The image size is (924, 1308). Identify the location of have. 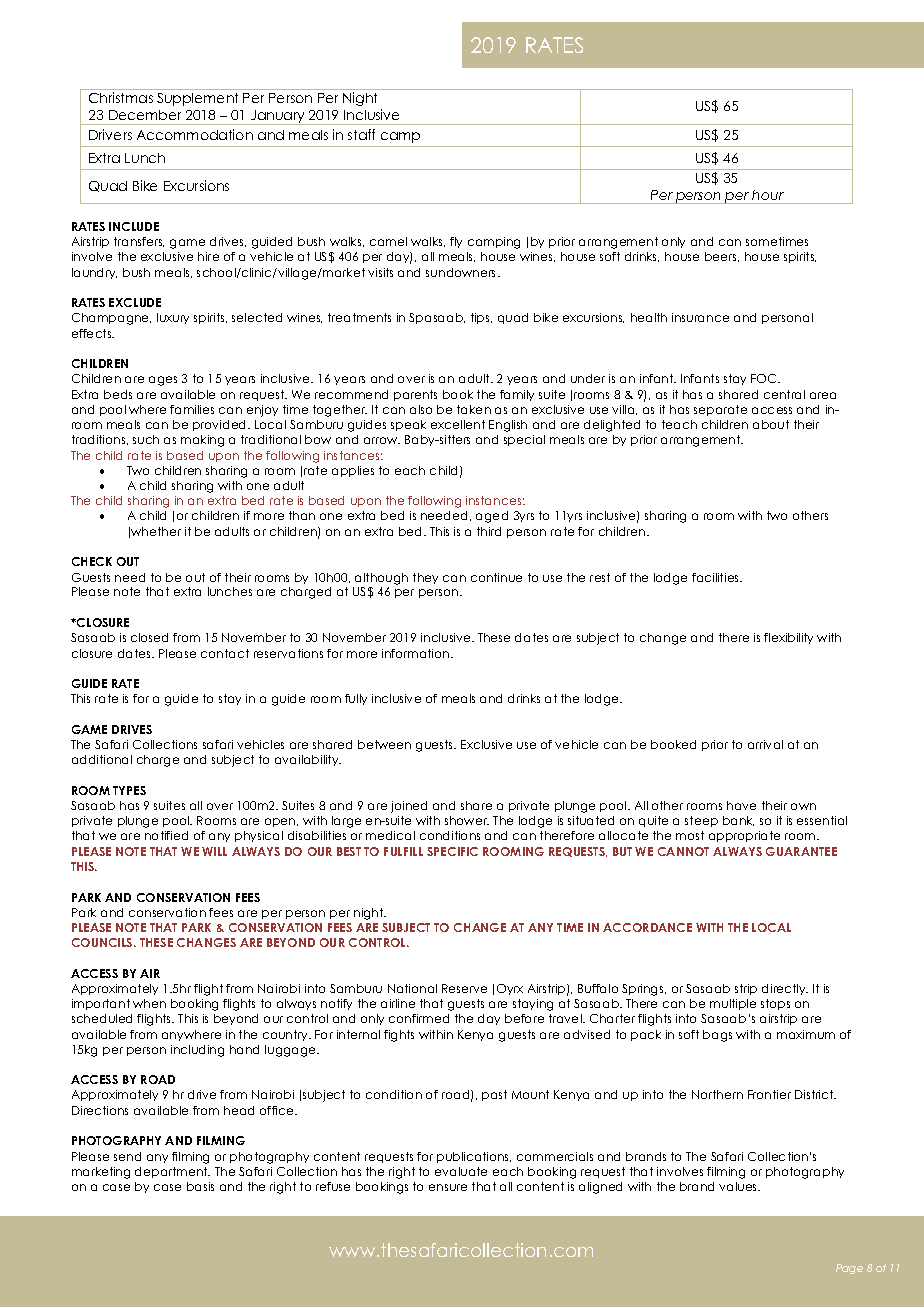
(741, 805).
